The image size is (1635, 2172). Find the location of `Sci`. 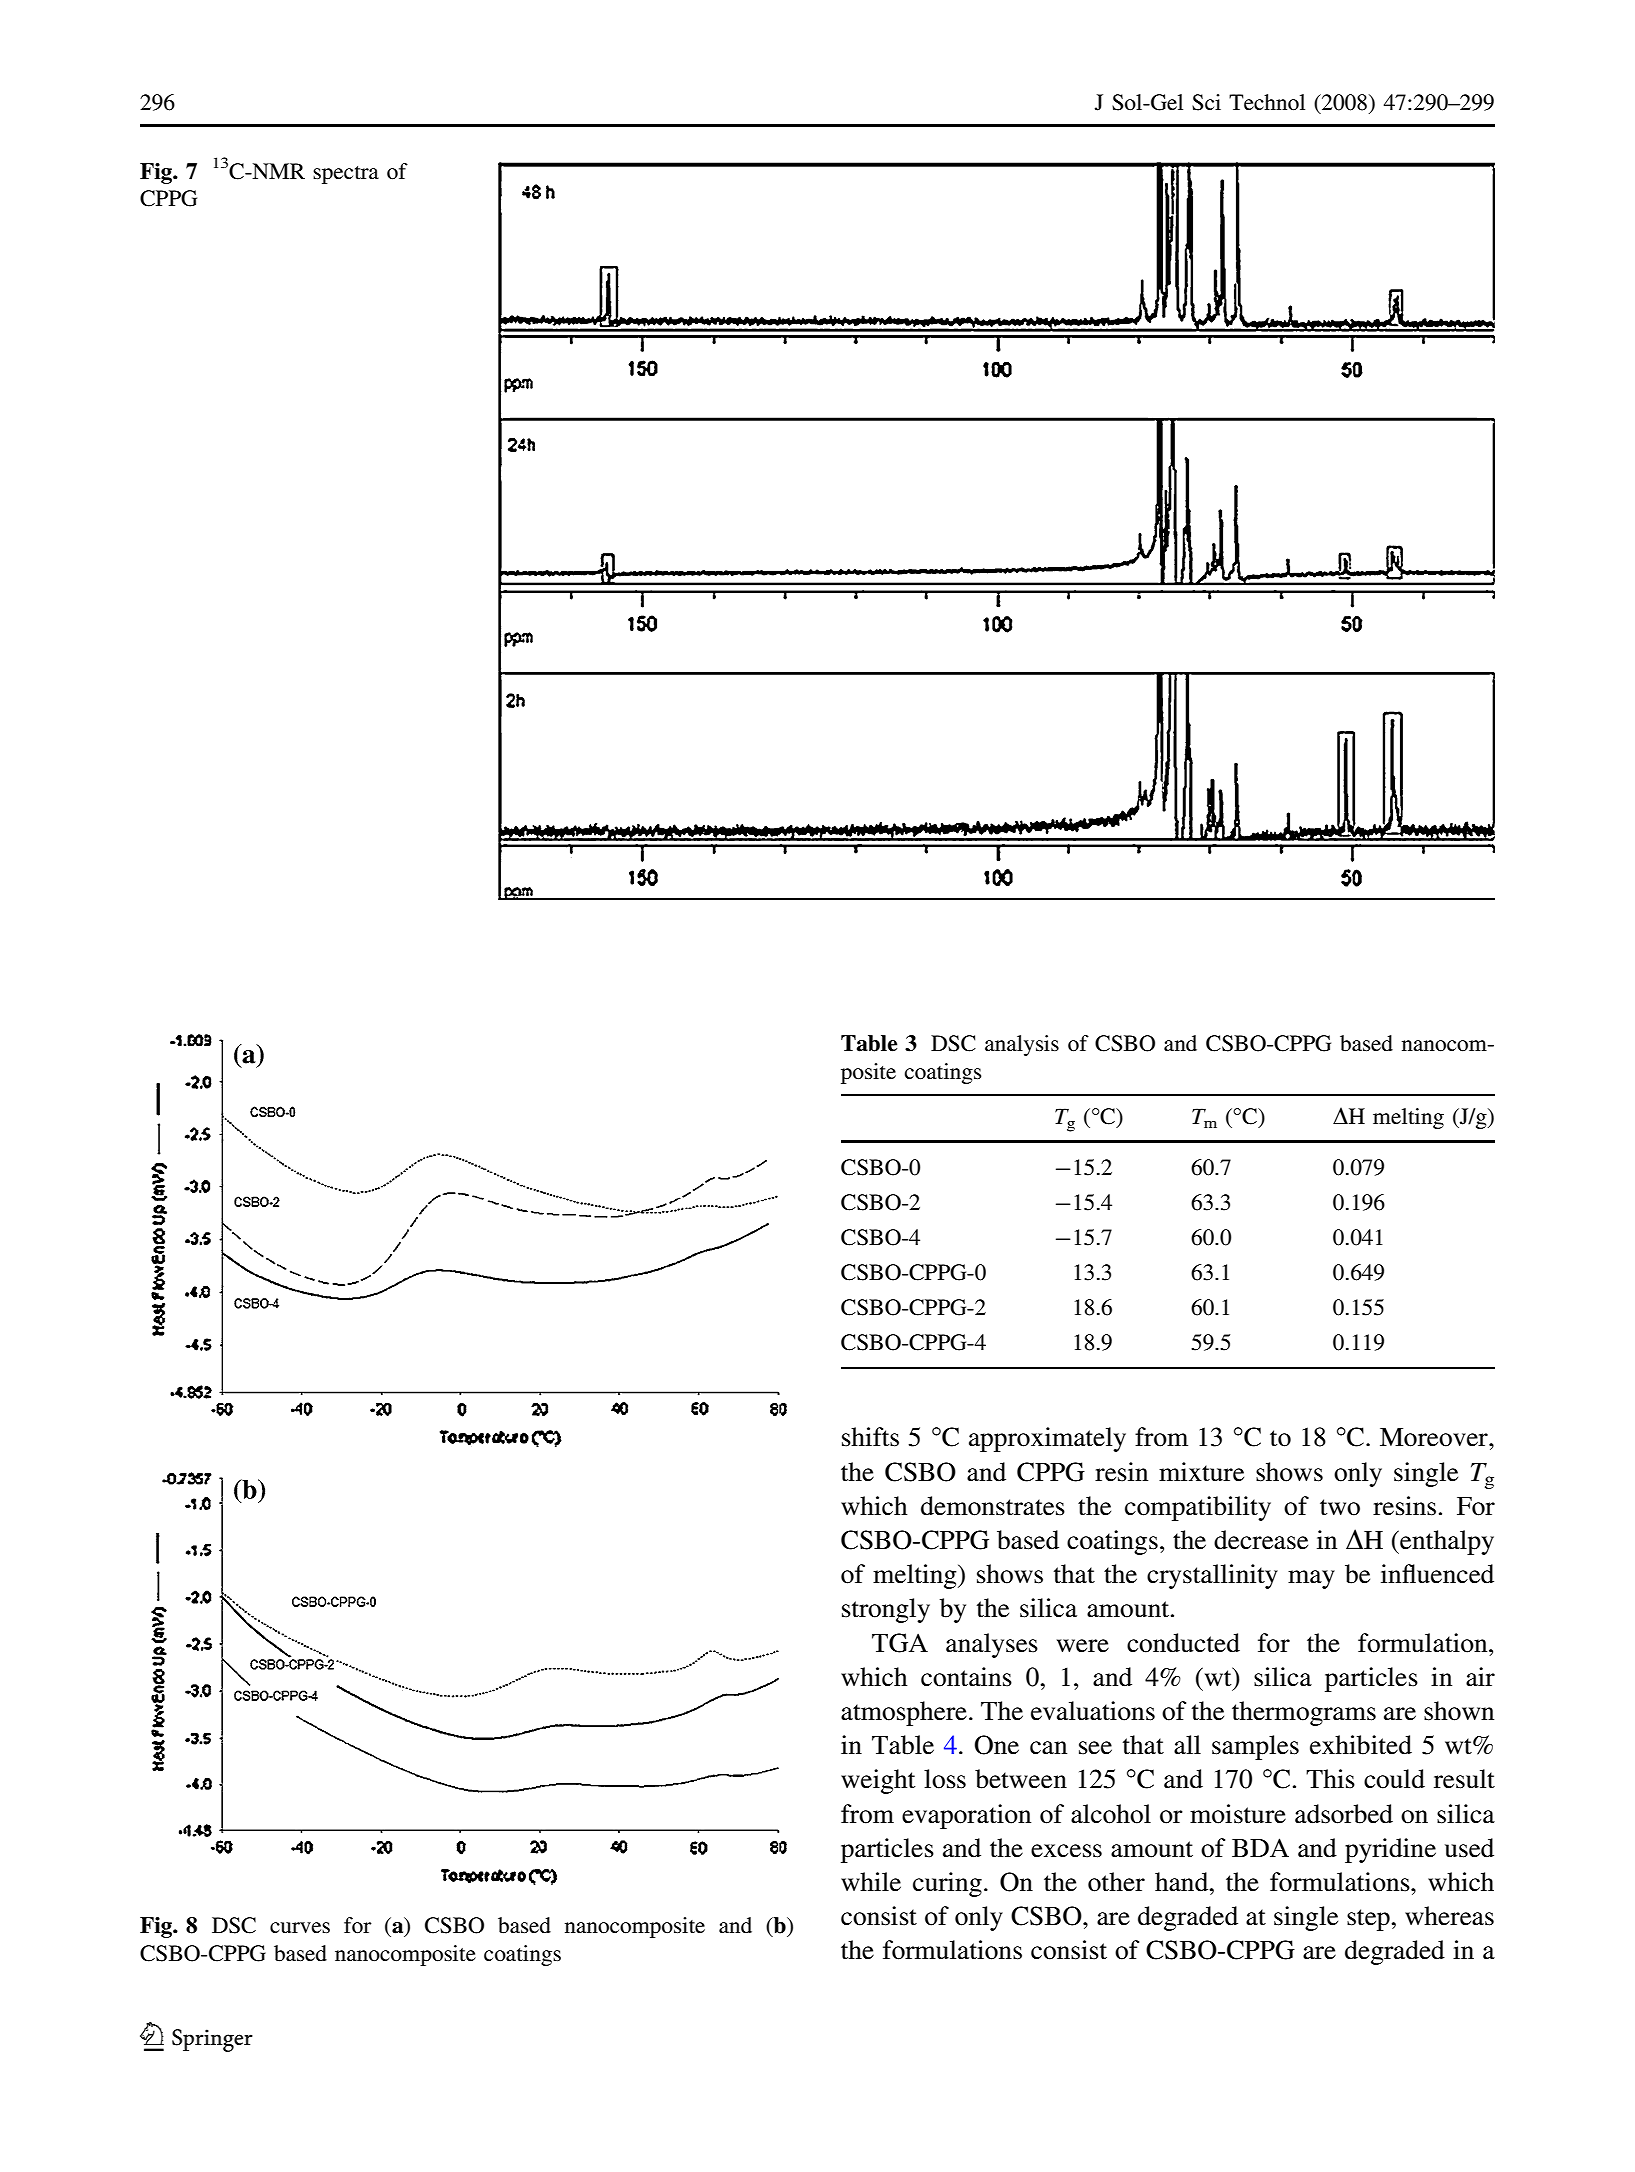

Sci is located at coordinates (1206, 102).
